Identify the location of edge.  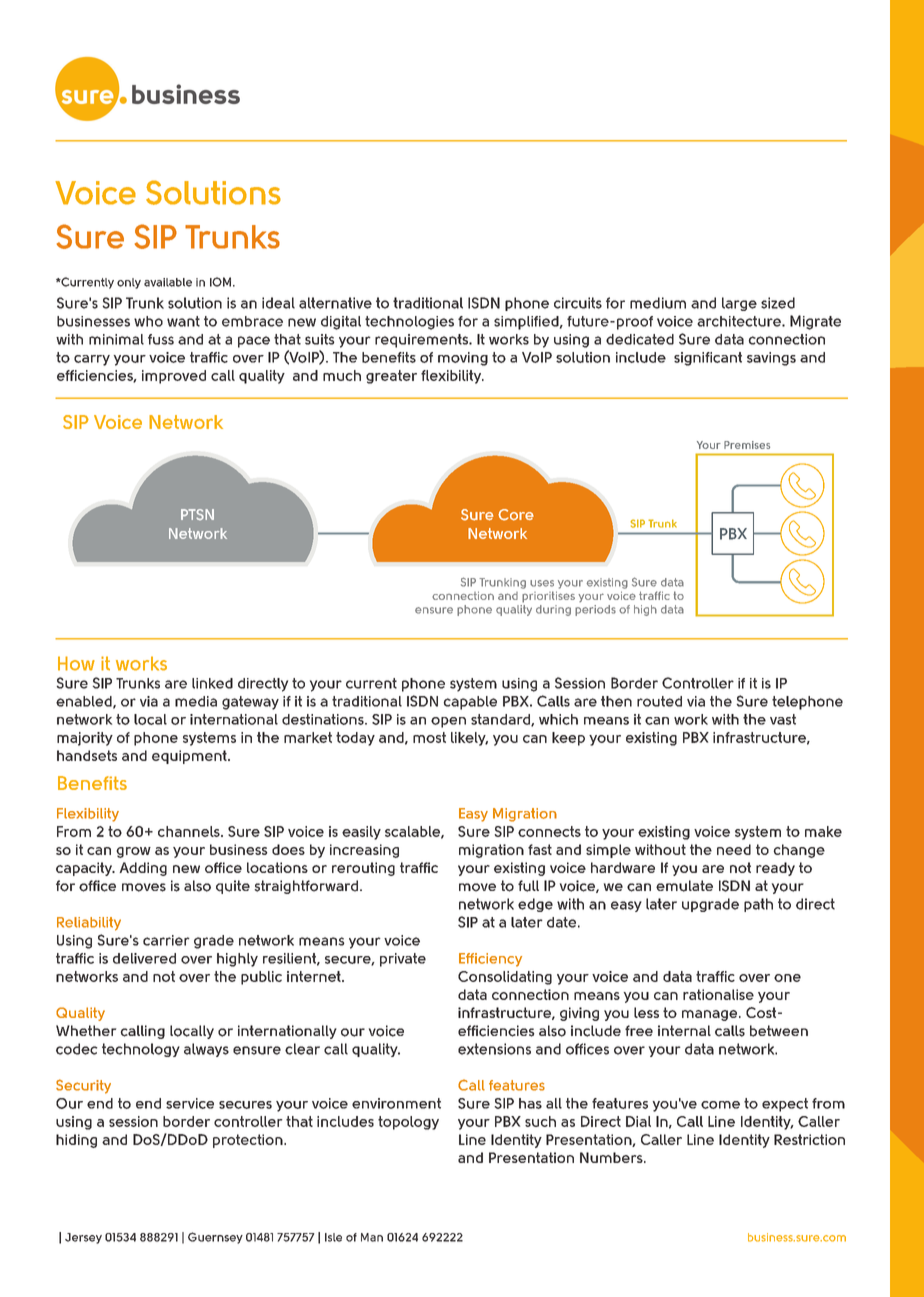
(535, 905).
